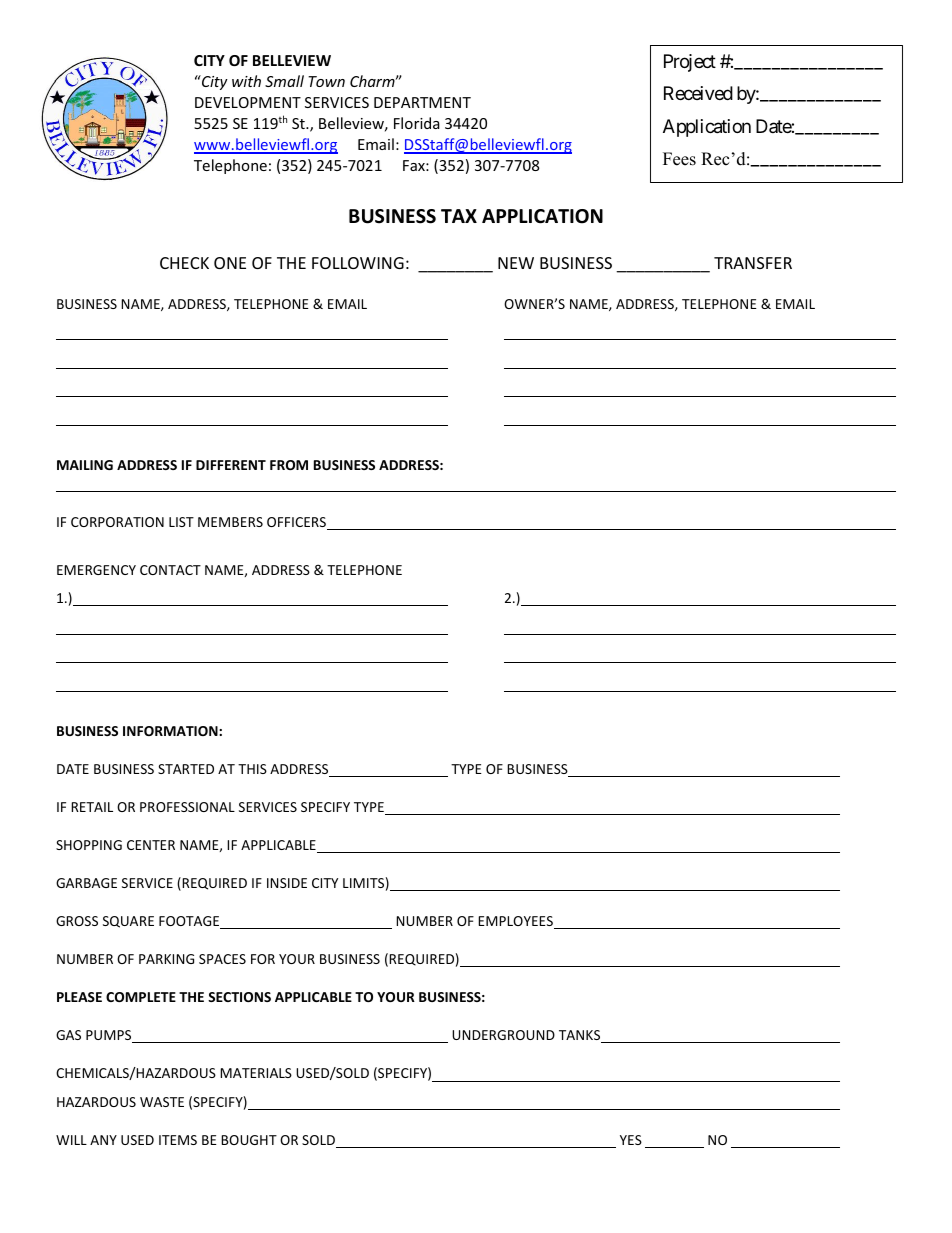 This screenshot has width=952, height=1233. I want to click on with, so click(246, 81).
